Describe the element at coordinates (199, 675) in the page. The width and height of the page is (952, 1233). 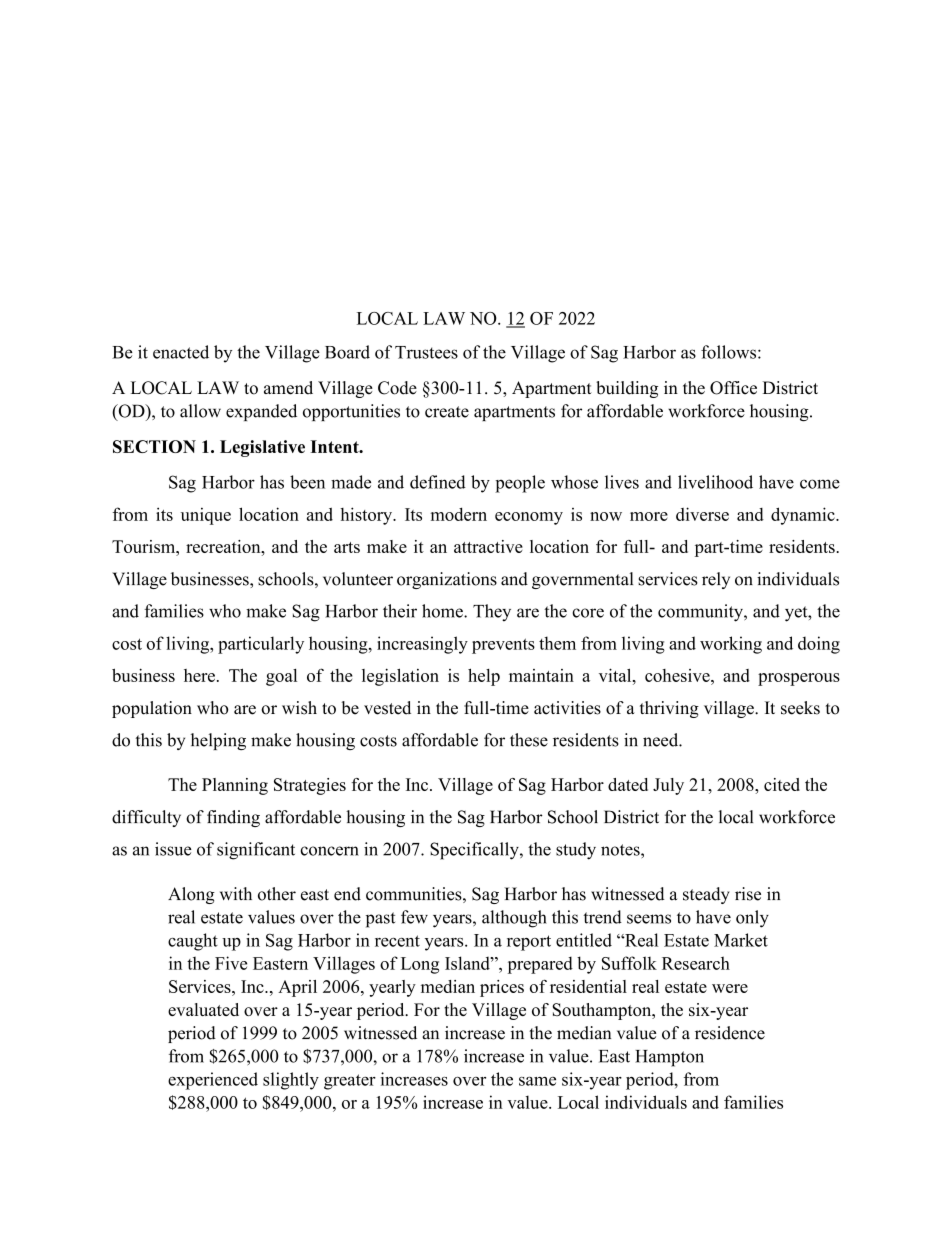
I see `here` at that location.
